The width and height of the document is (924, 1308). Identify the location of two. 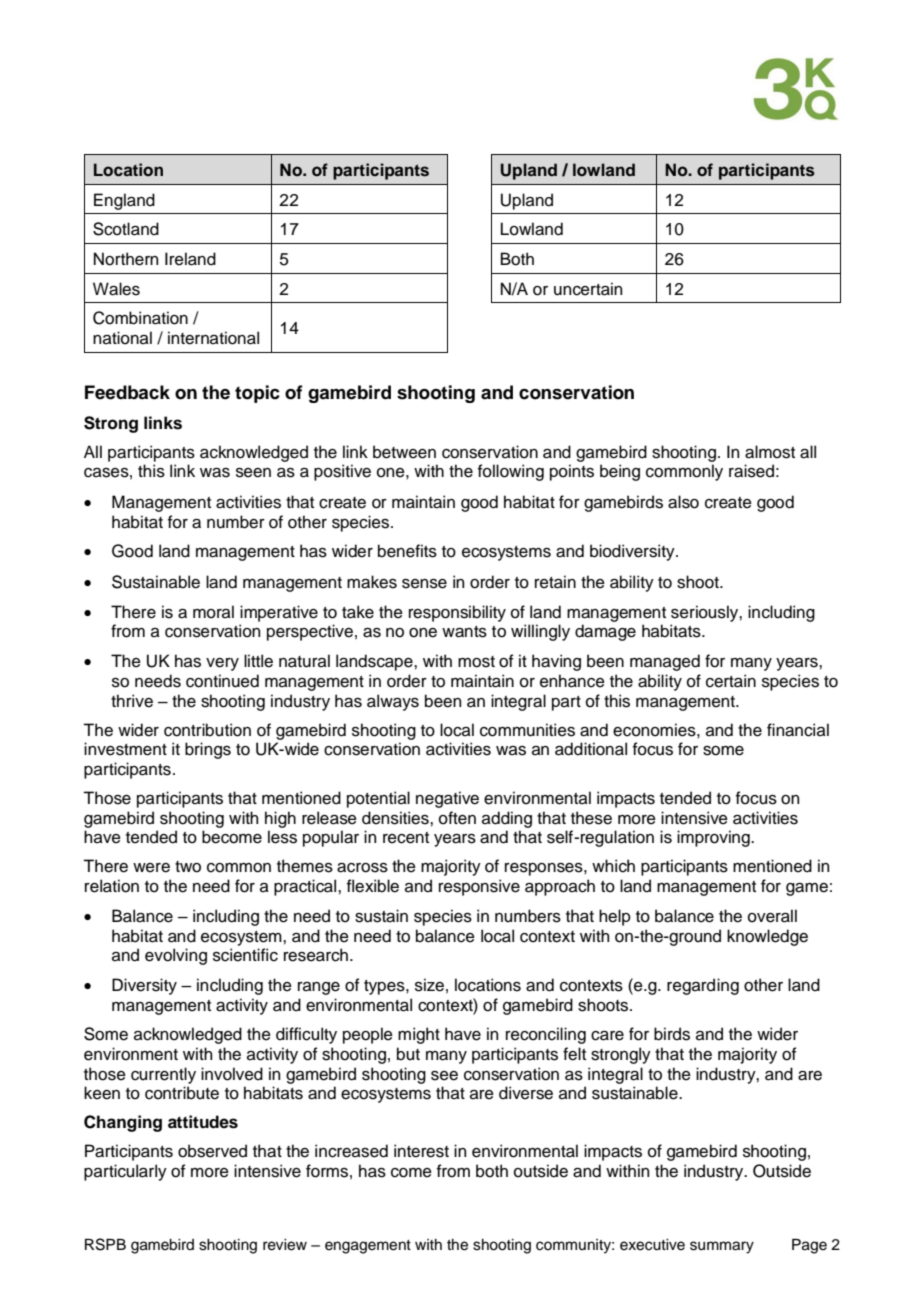
(188, 867).
